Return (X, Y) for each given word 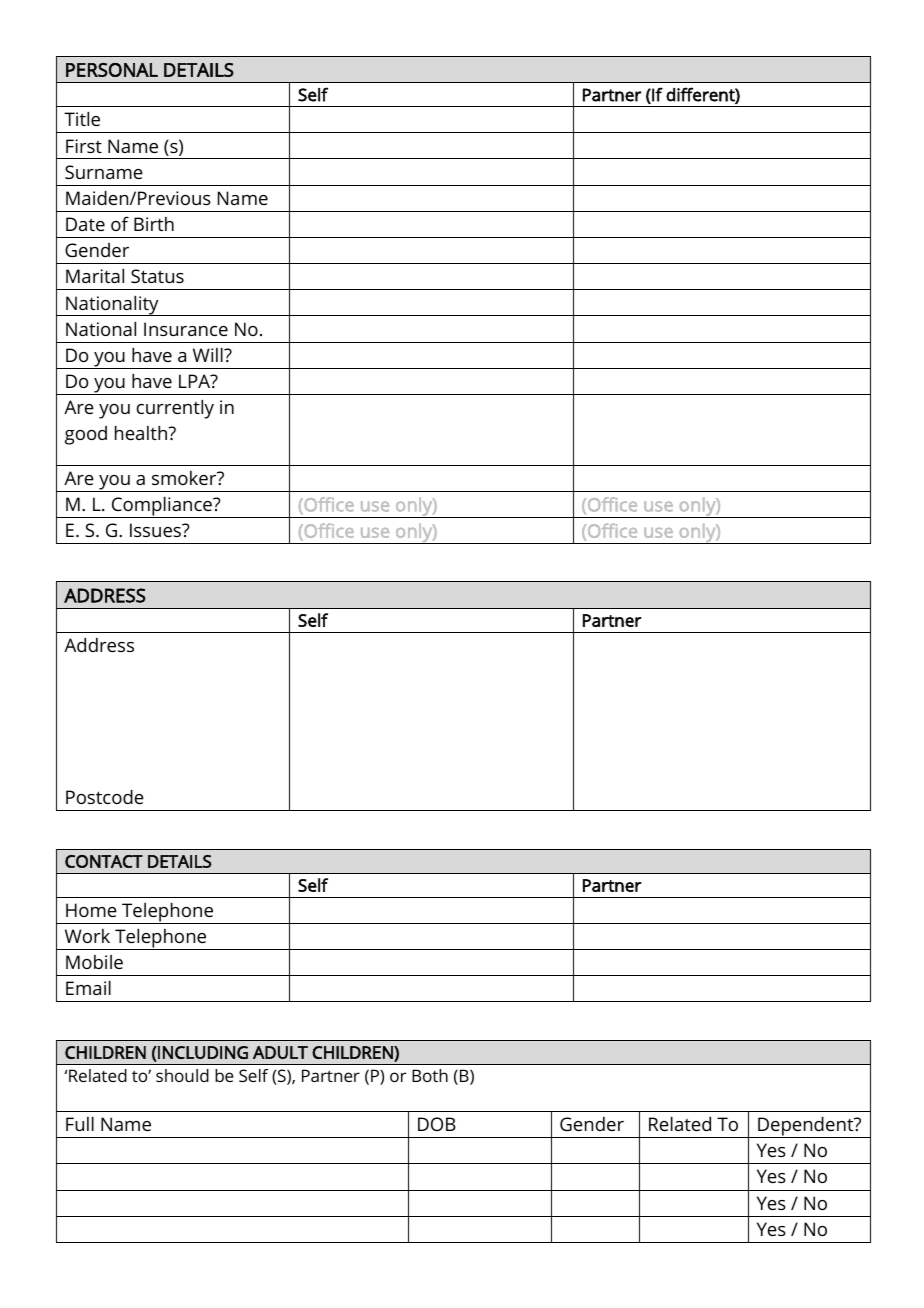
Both (430, 1075)
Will (209, 355)
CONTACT (104, 861)
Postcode (105, 797)
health (142, 433)
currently (175, 409)
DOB (437, 1124)
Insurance (186, 329)
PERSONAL (112, 70)
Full (80, 1124)
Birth (154, 224)
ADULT (280, 1052)
